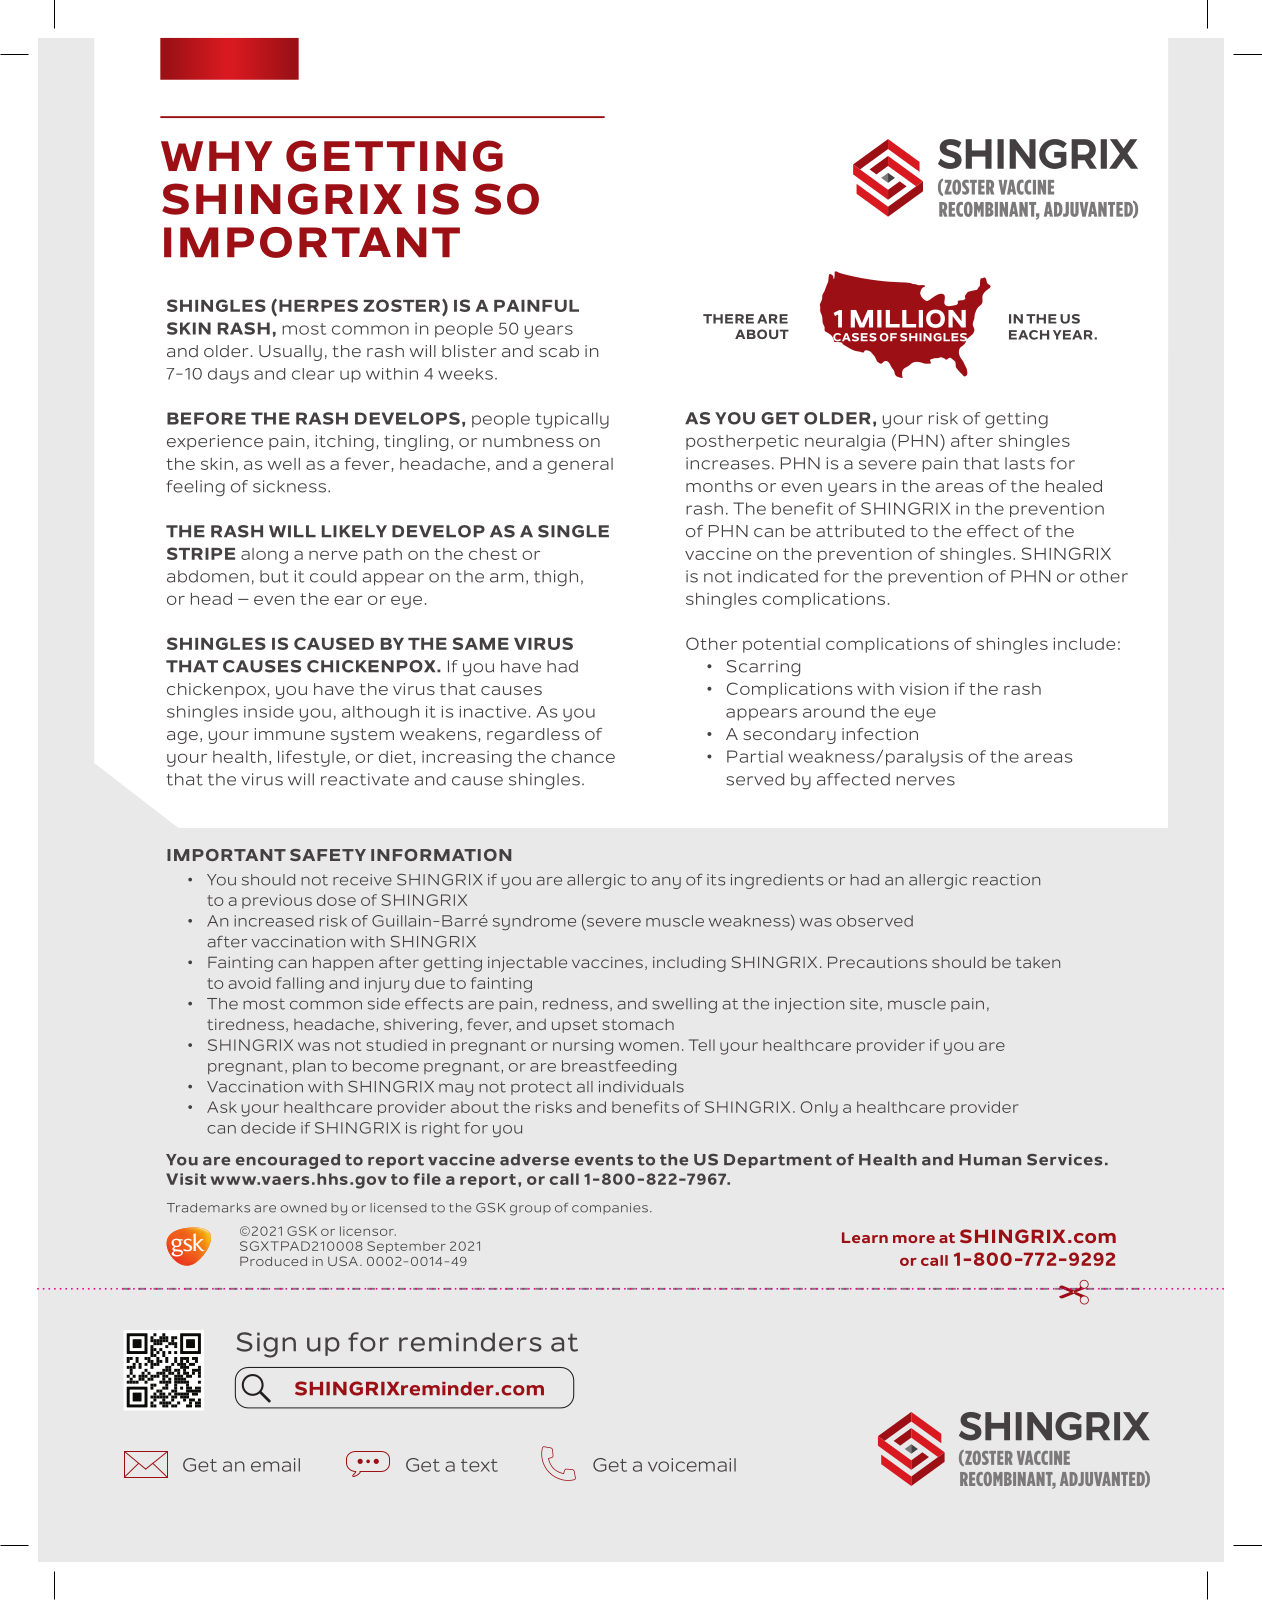  I want to click on Sign, so click(266, 1345).
